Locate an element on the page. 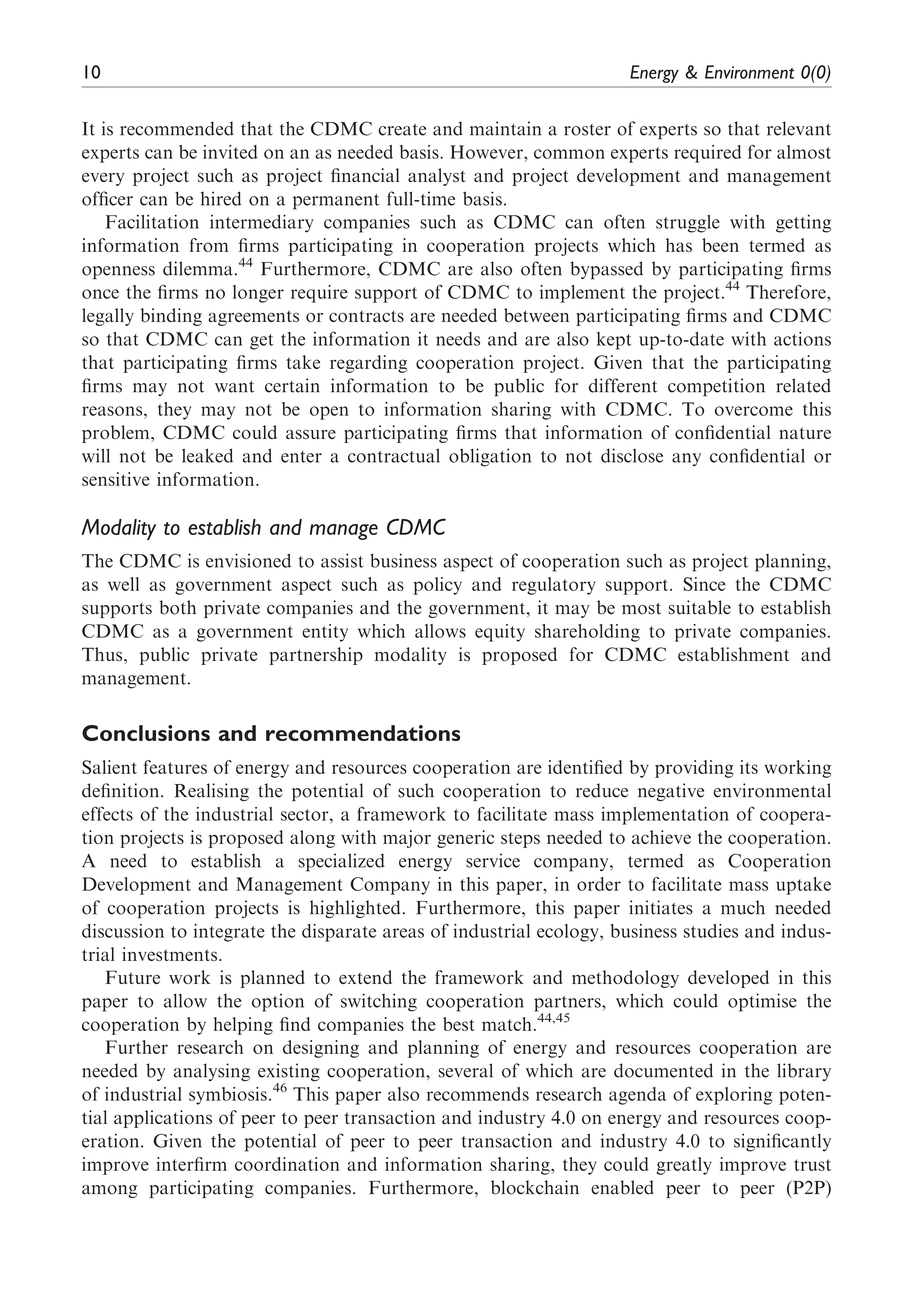 This page has width=924, height=1316. achieve is located at coordinates (661, 837).
